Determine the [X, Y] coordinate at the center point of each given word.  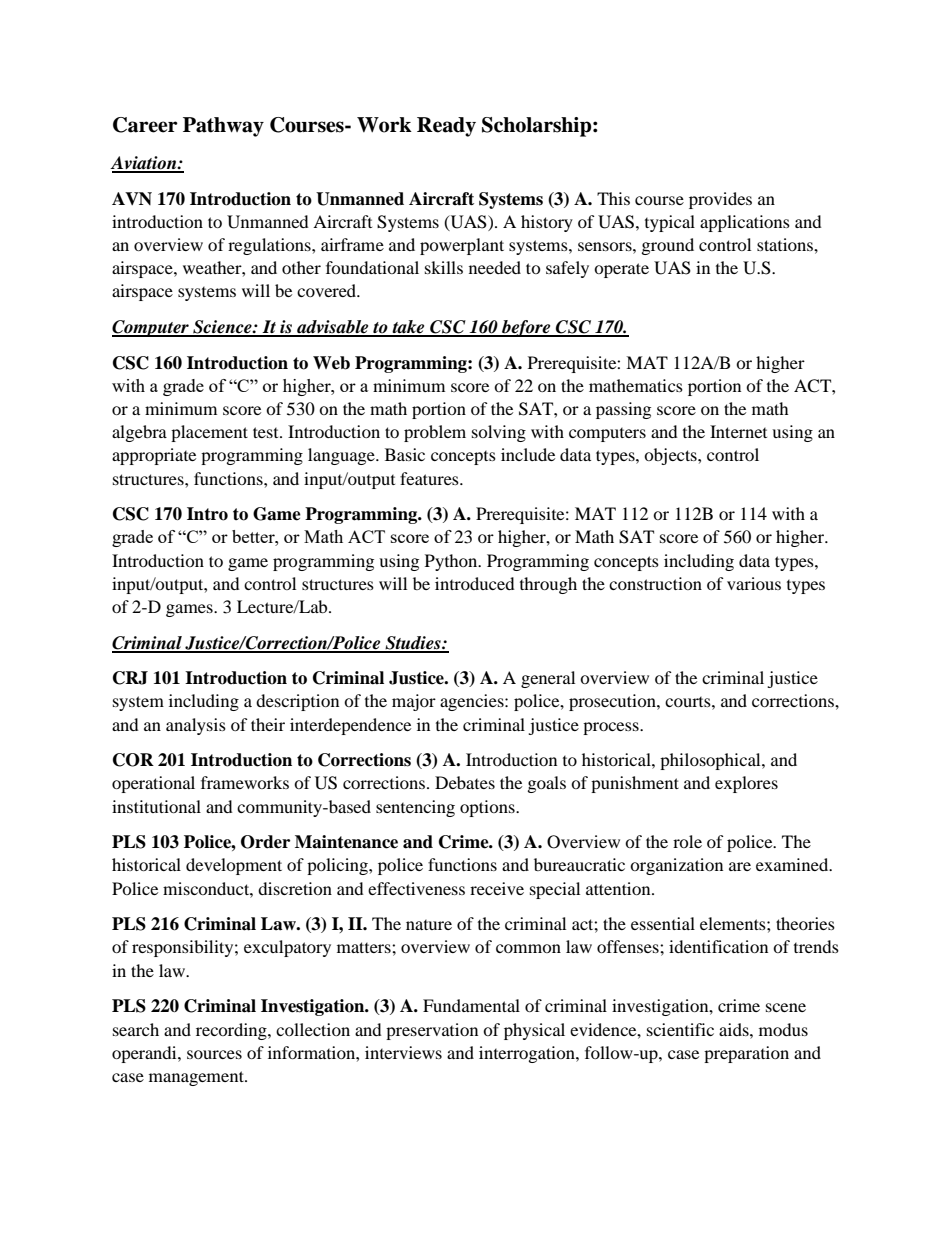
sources [214, 1054]
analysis [196, 726]
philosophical [711, 761]
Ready [446, 127]
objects [671, 456]
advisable [333, 328]
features [430, 478]
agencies [473, 702]
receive [497, 888]
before [526, 328]
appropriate [154, 456]
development [234, 866]
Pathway [223, 127]
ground [668, 246]
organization [676, 866]
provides [720, 200]
